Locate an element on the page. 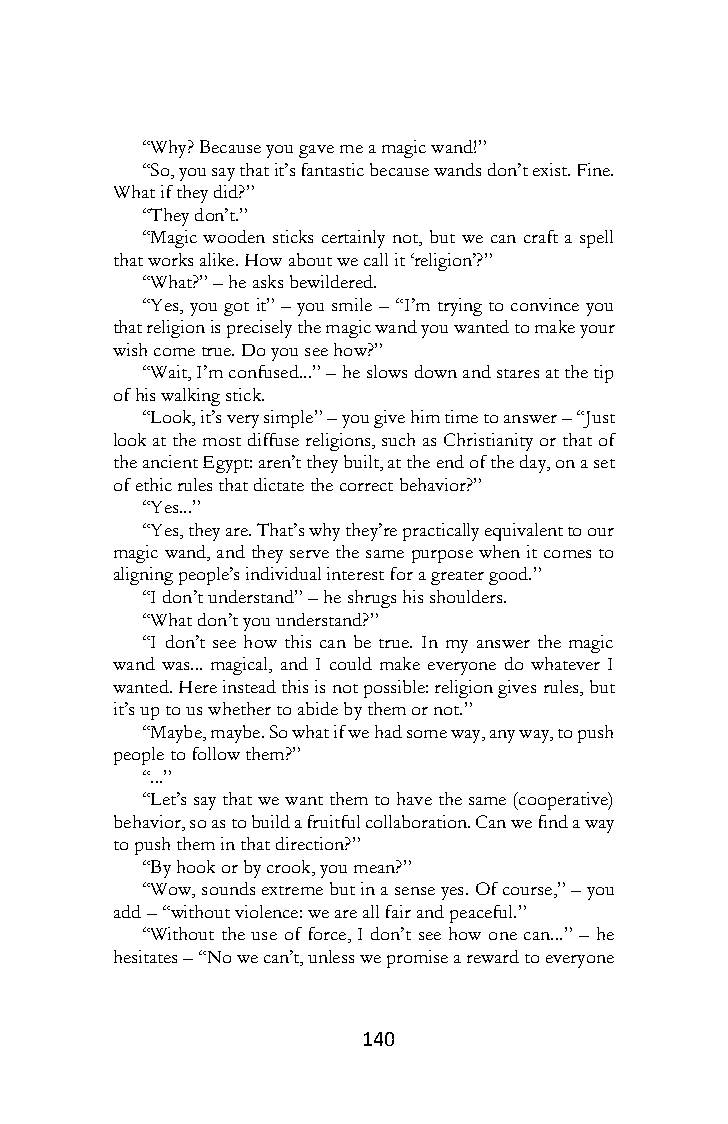 The width and height of the image is (728, 1124). fantastic is located at coordinates (333, 169).
